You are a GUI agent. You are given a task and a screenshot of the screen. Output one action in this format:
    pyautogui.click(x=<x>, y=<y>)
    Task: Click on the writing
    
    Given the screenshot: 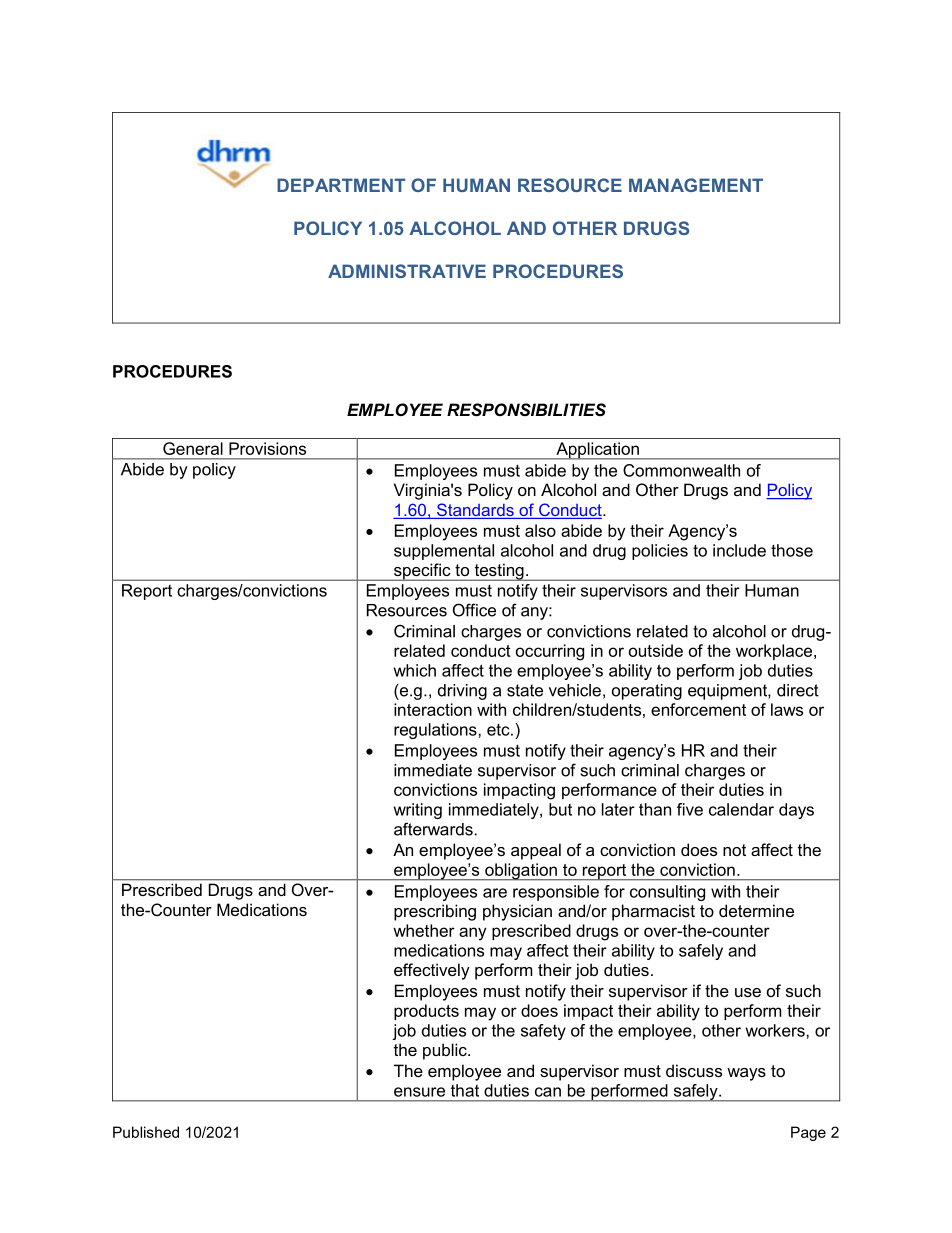 What is the action you would take?
    pyautogui.click(x=418, y=811)
